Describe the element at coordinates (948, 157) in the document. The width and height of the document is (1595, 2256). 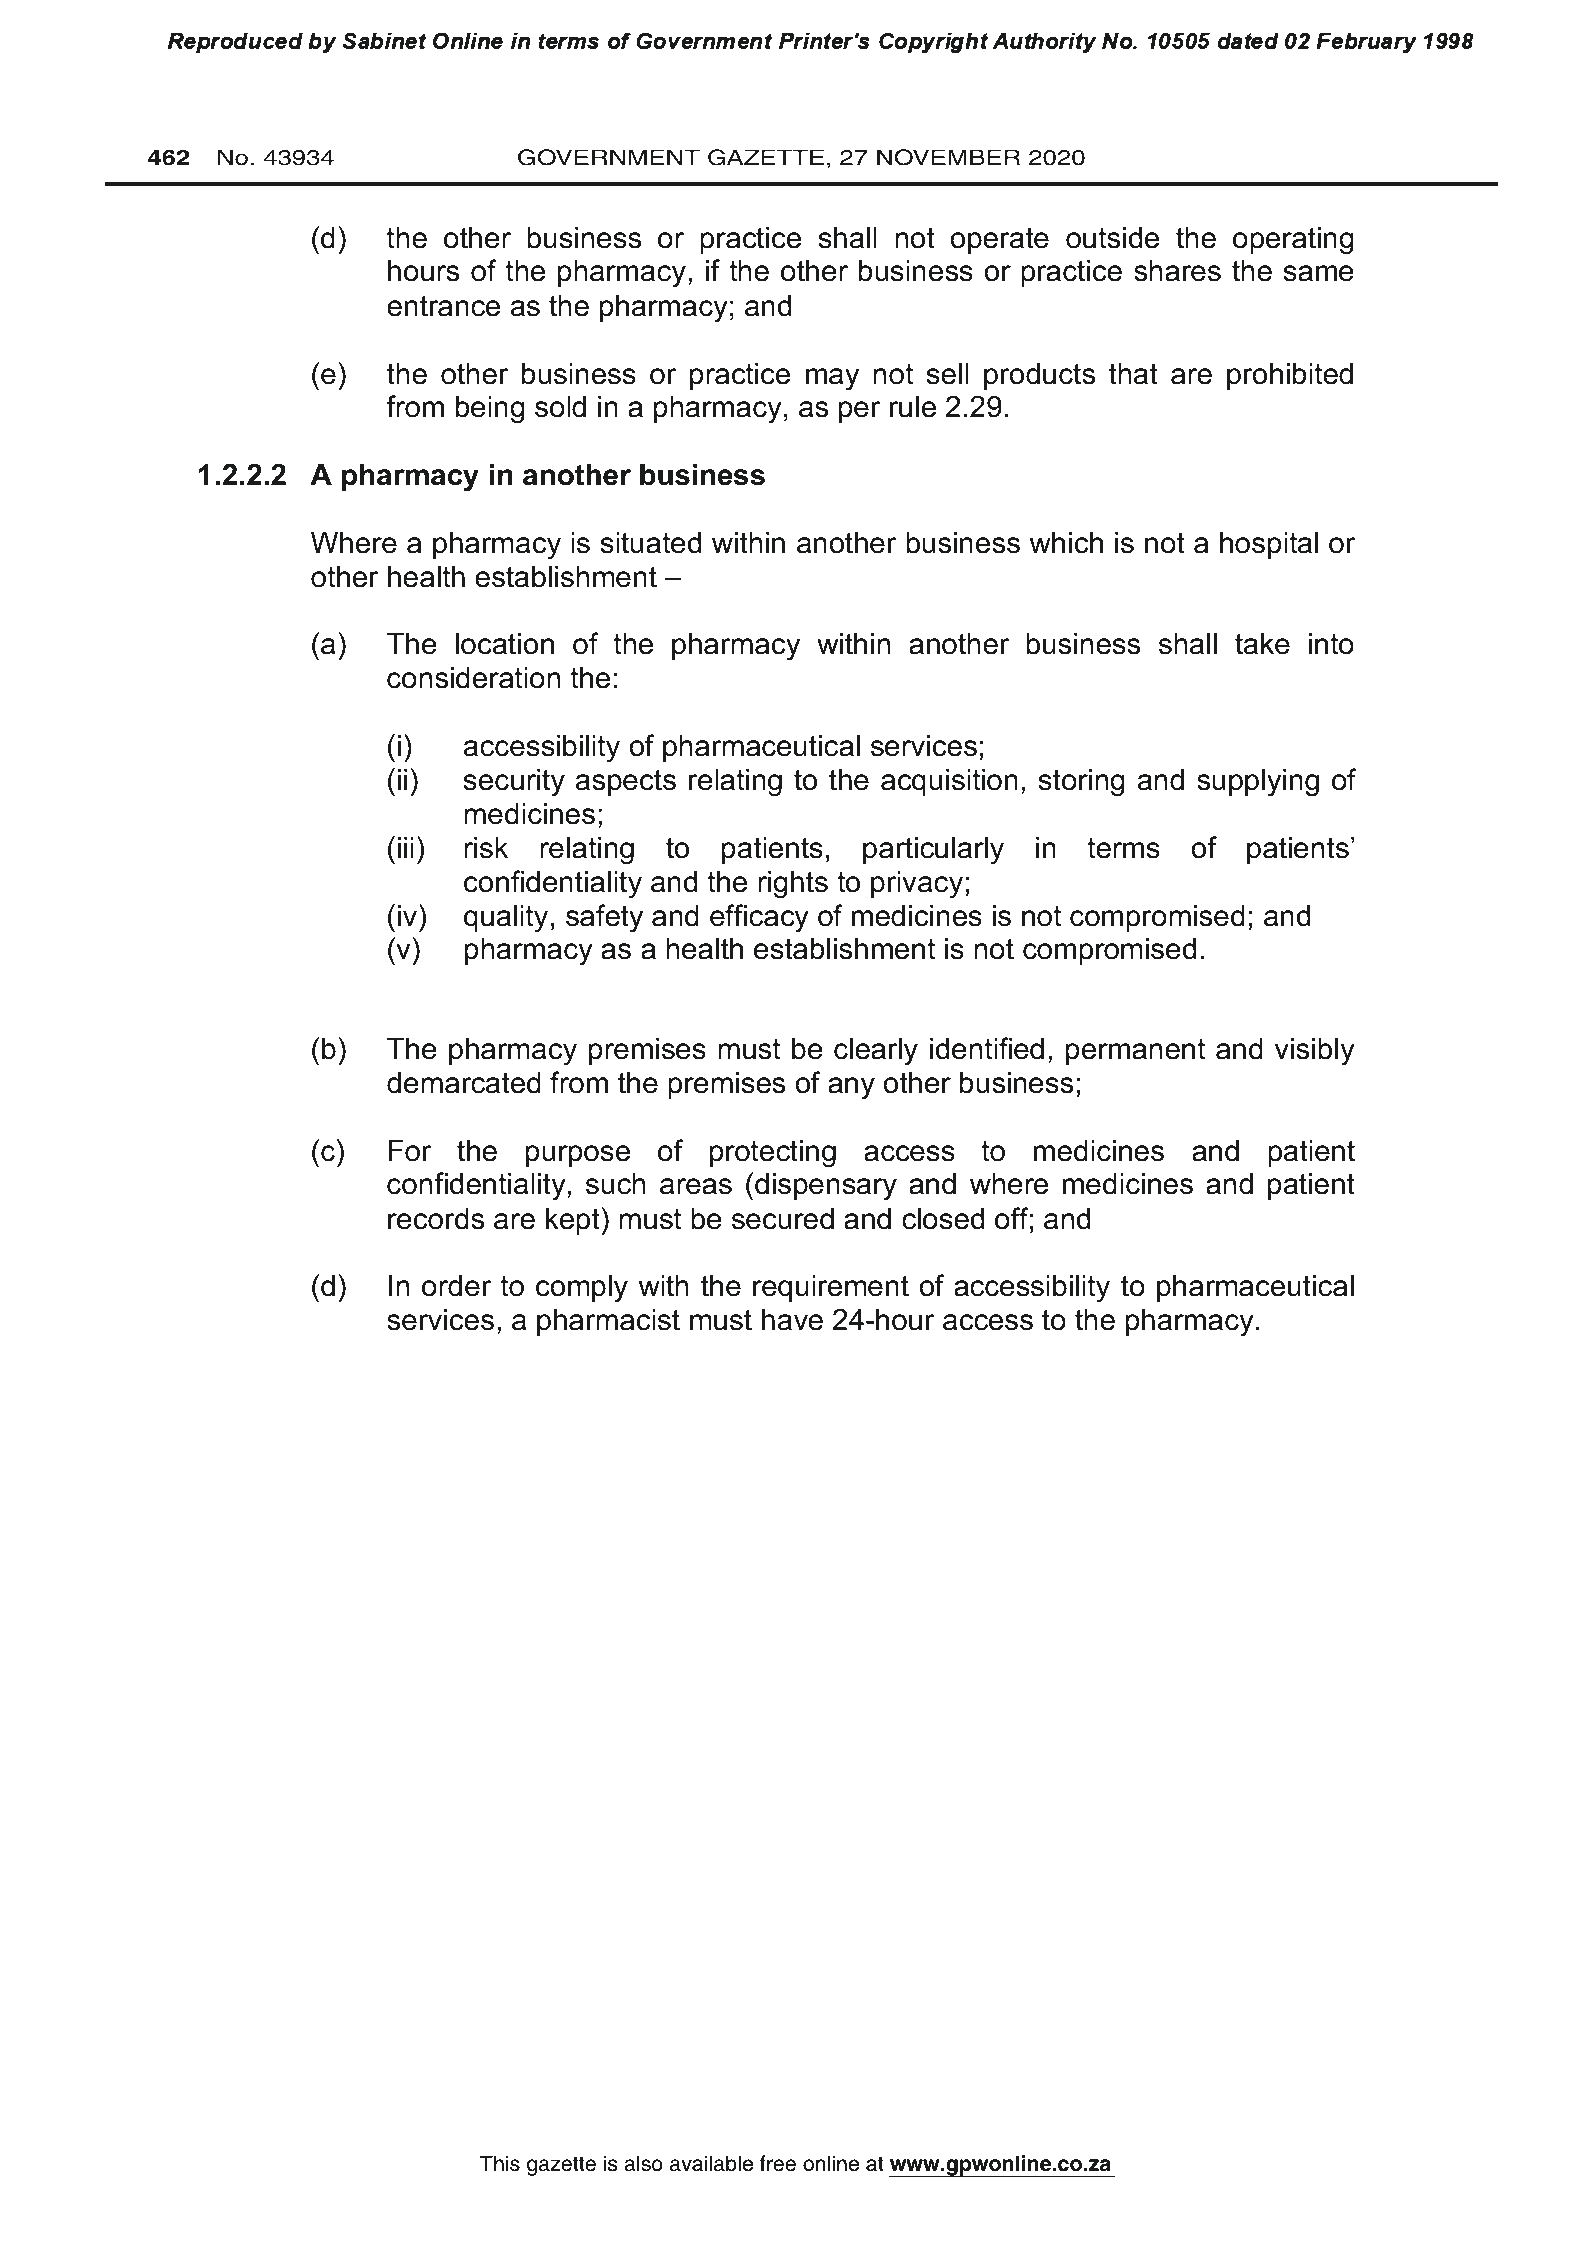
I see `NOVEMBER` at that location.
